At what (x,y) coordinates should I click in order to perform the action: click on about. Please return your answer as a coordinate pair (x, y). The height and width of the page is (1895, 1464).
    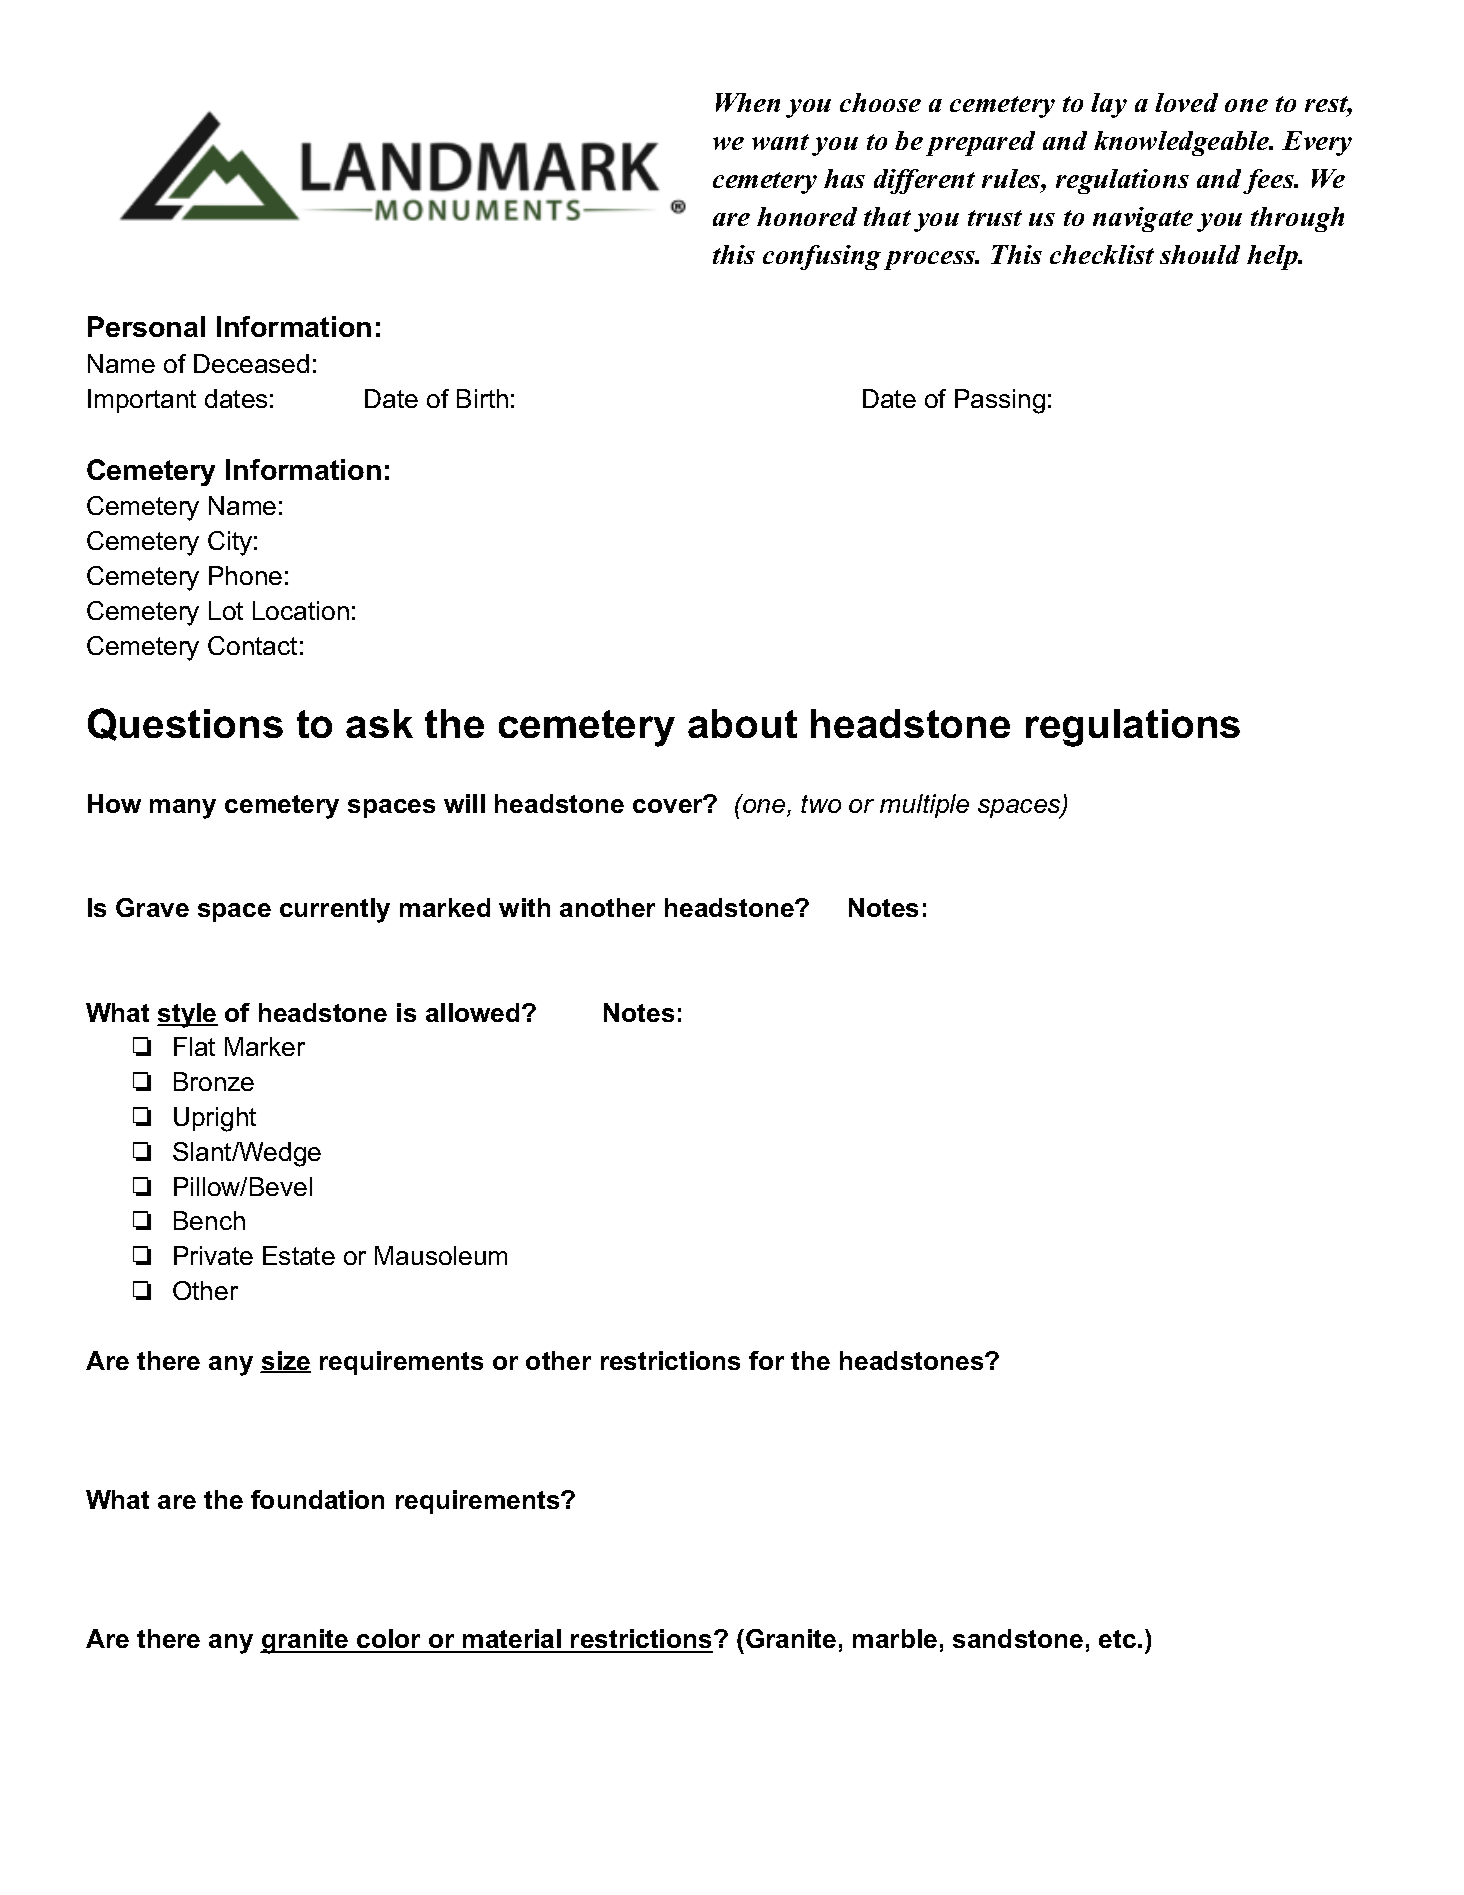
    Looking at the image, I should click on (742, 723).
